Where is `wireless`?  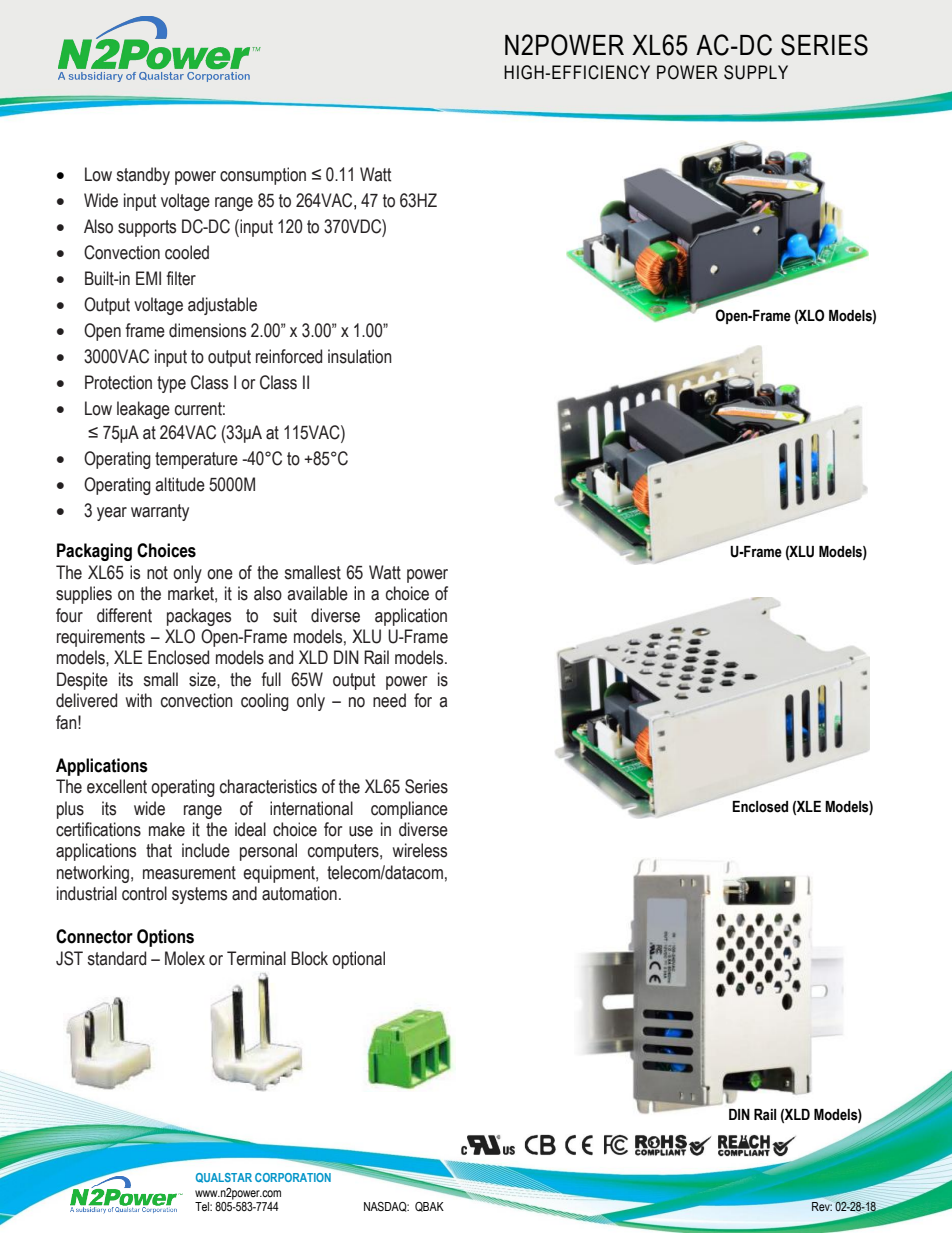
wireless is located at coordinates (420, 850).
